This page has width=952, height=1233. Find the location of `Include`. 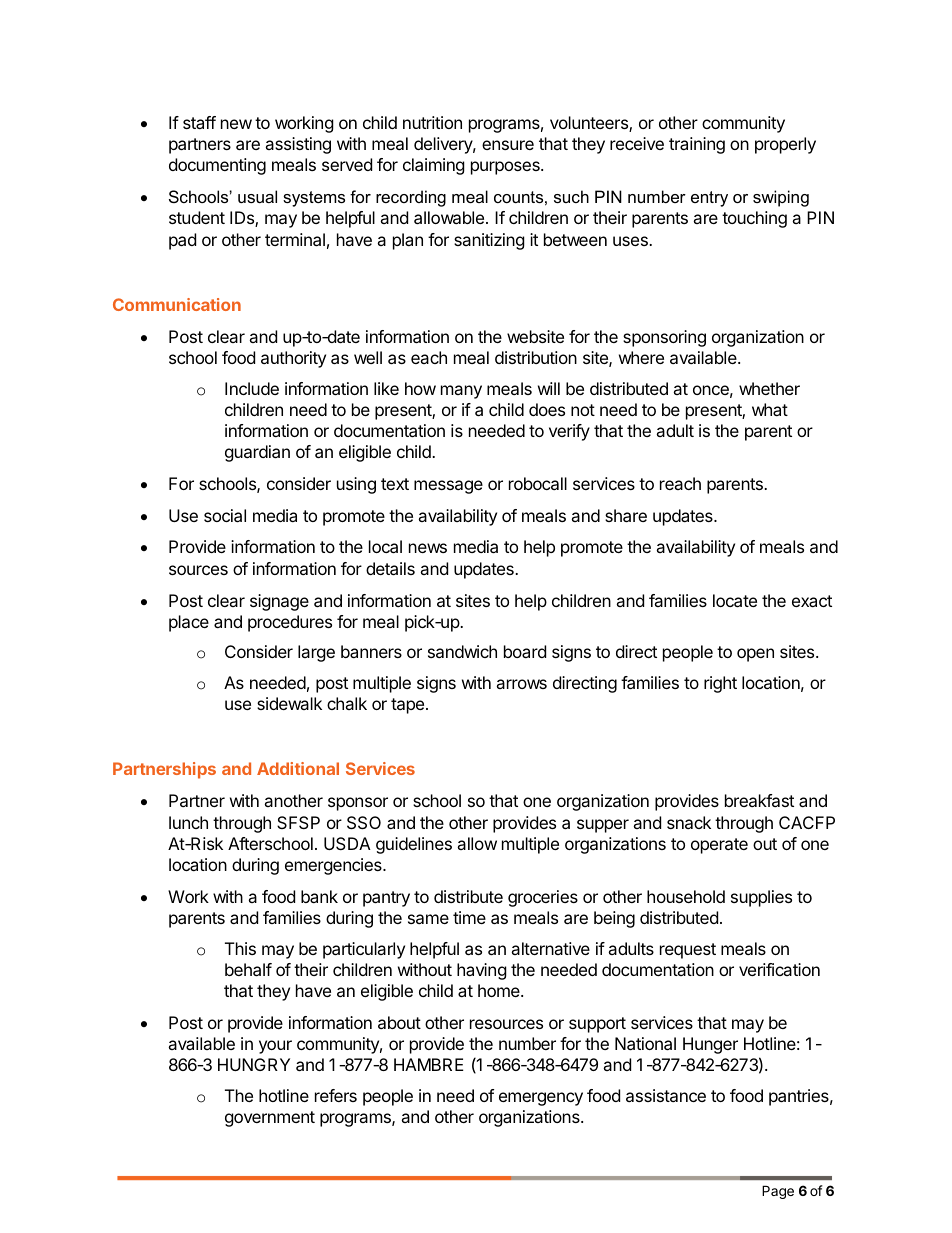

Include is located at coordinates (252, 388).
